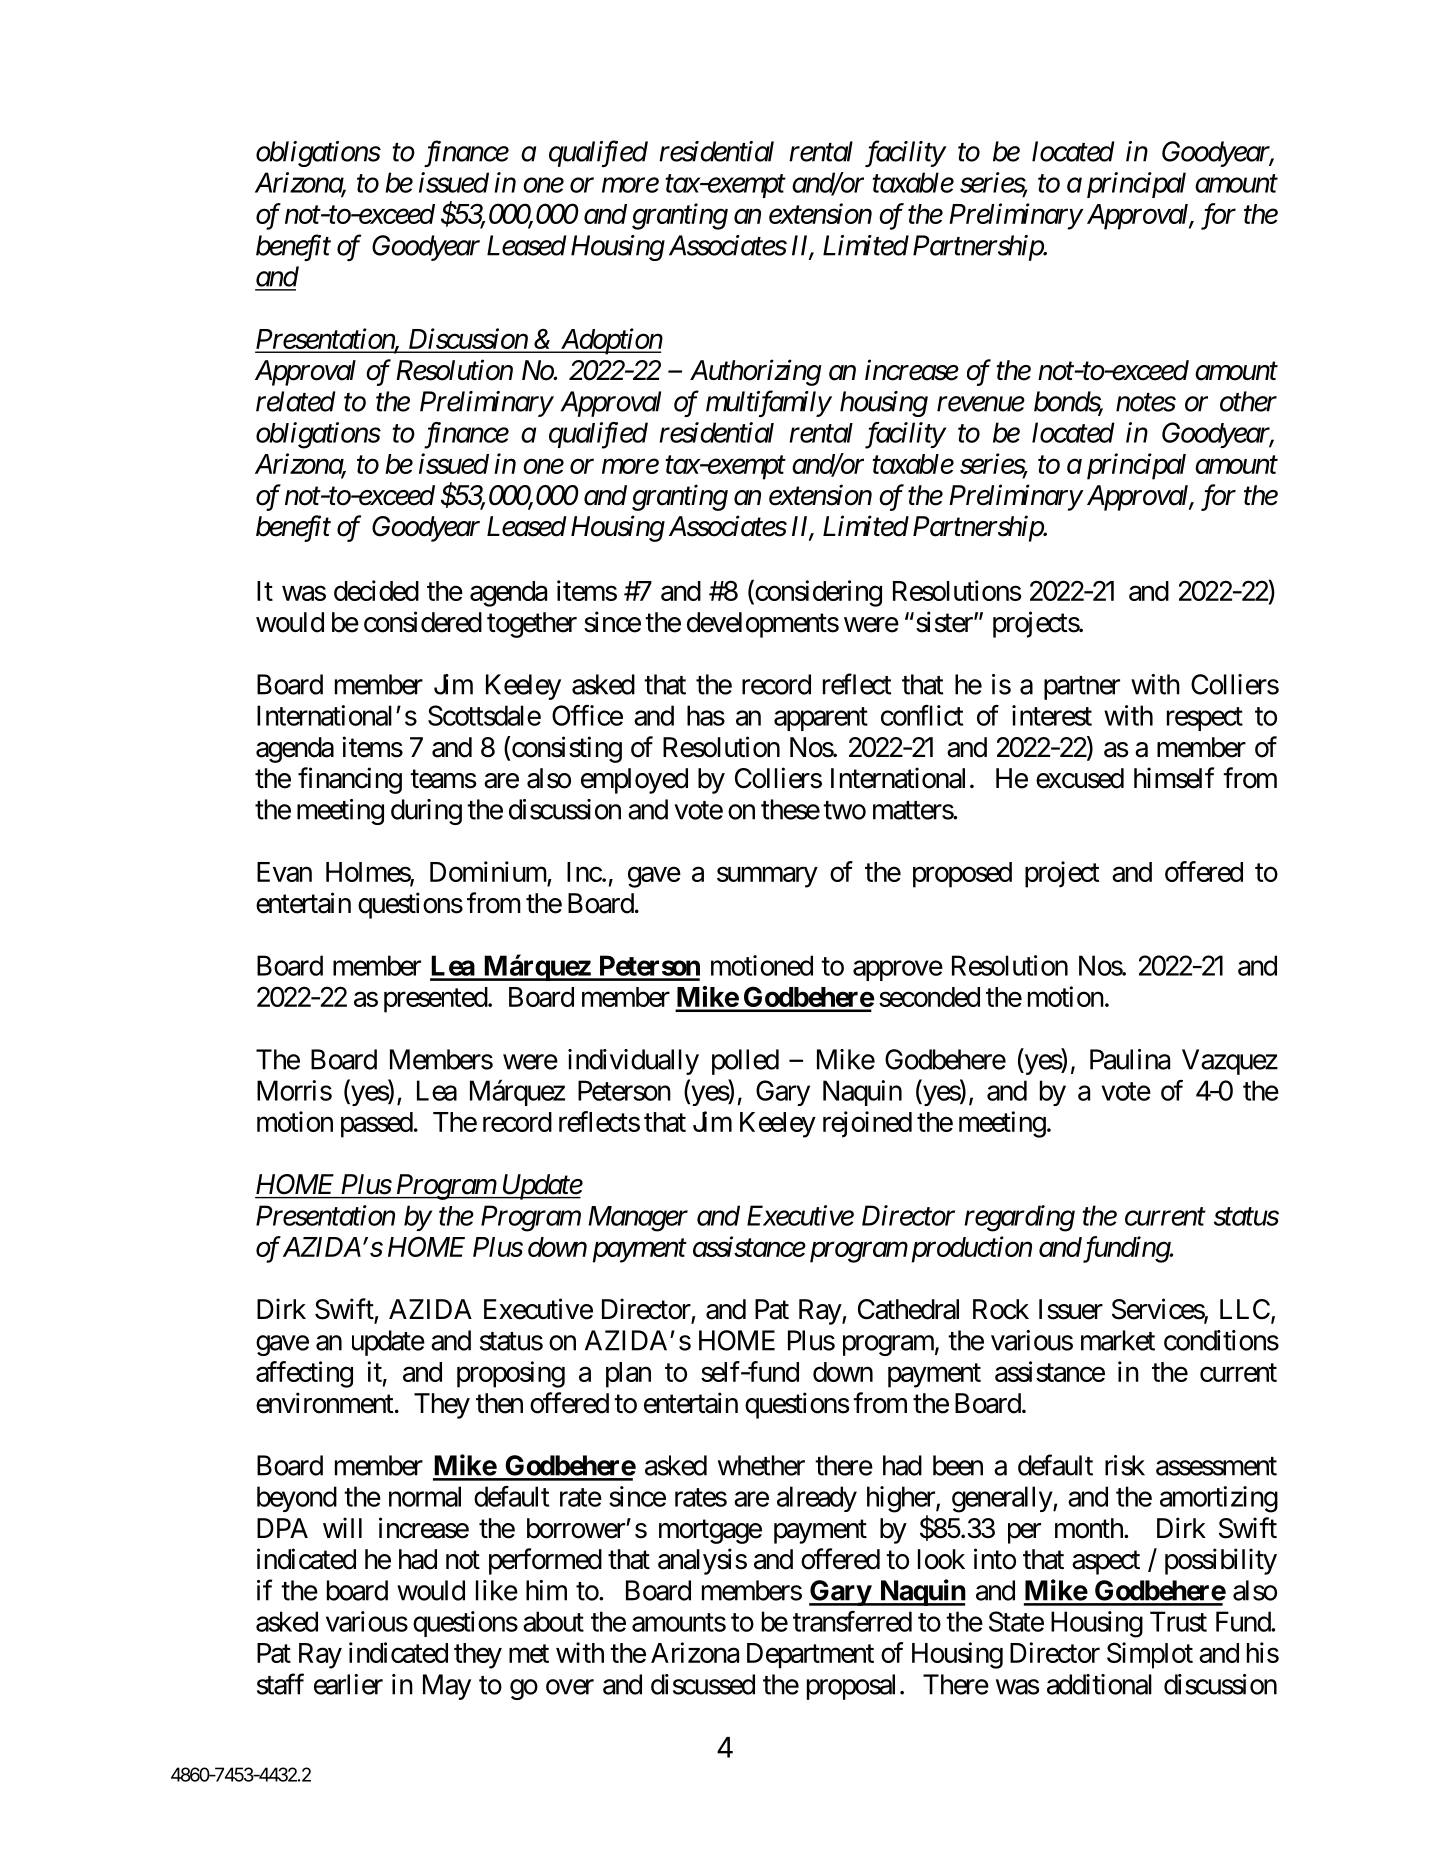 The width and height of the screenshot is (1446, 1871). I want to click on Adoption, so click(610, 341).
